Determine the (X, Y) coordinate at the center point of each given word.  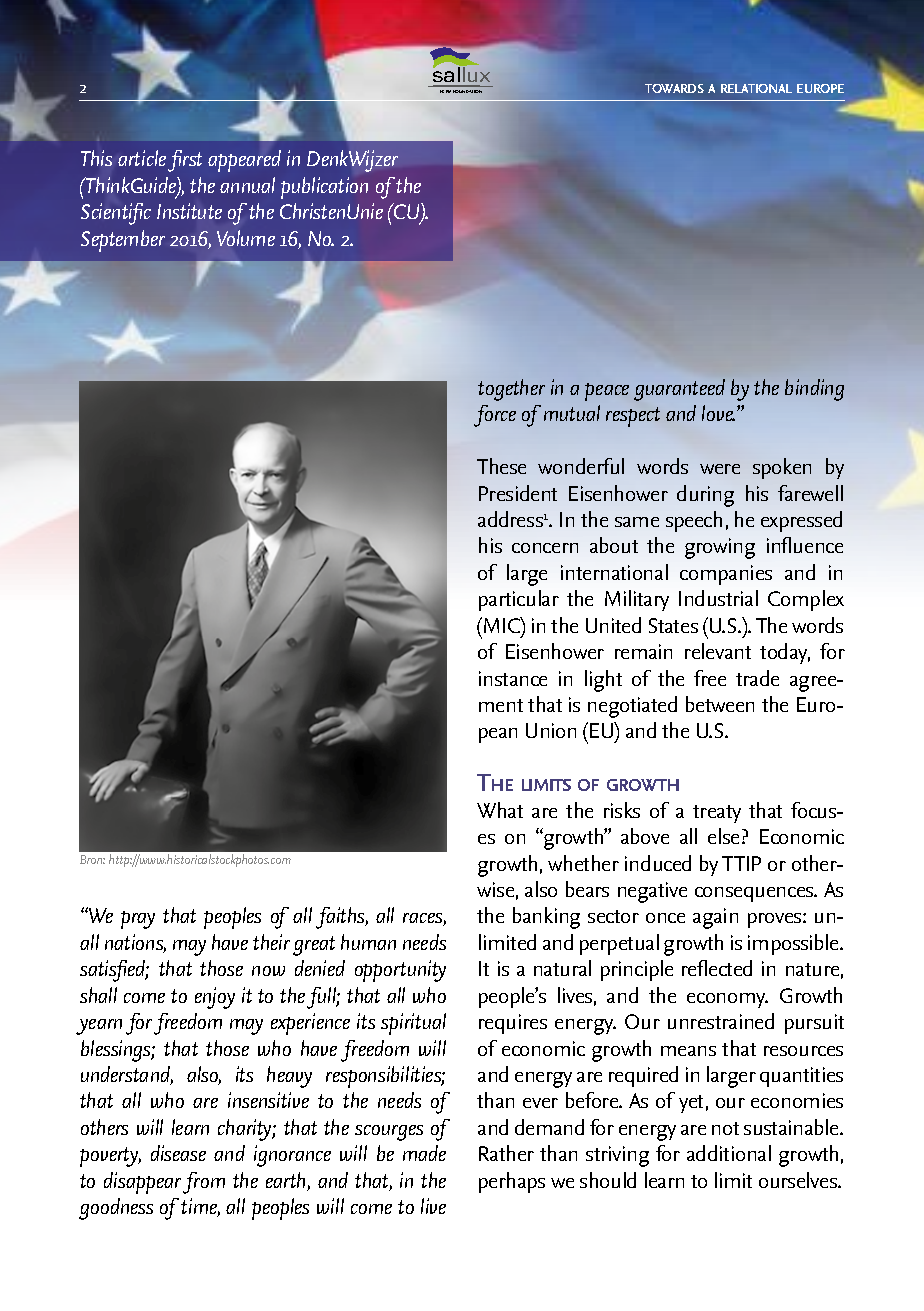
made (424, 1153)
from (204, 1183)
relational (756, 88)
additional (729, 1153)
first (185, 161)
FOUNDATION (467, 91)
